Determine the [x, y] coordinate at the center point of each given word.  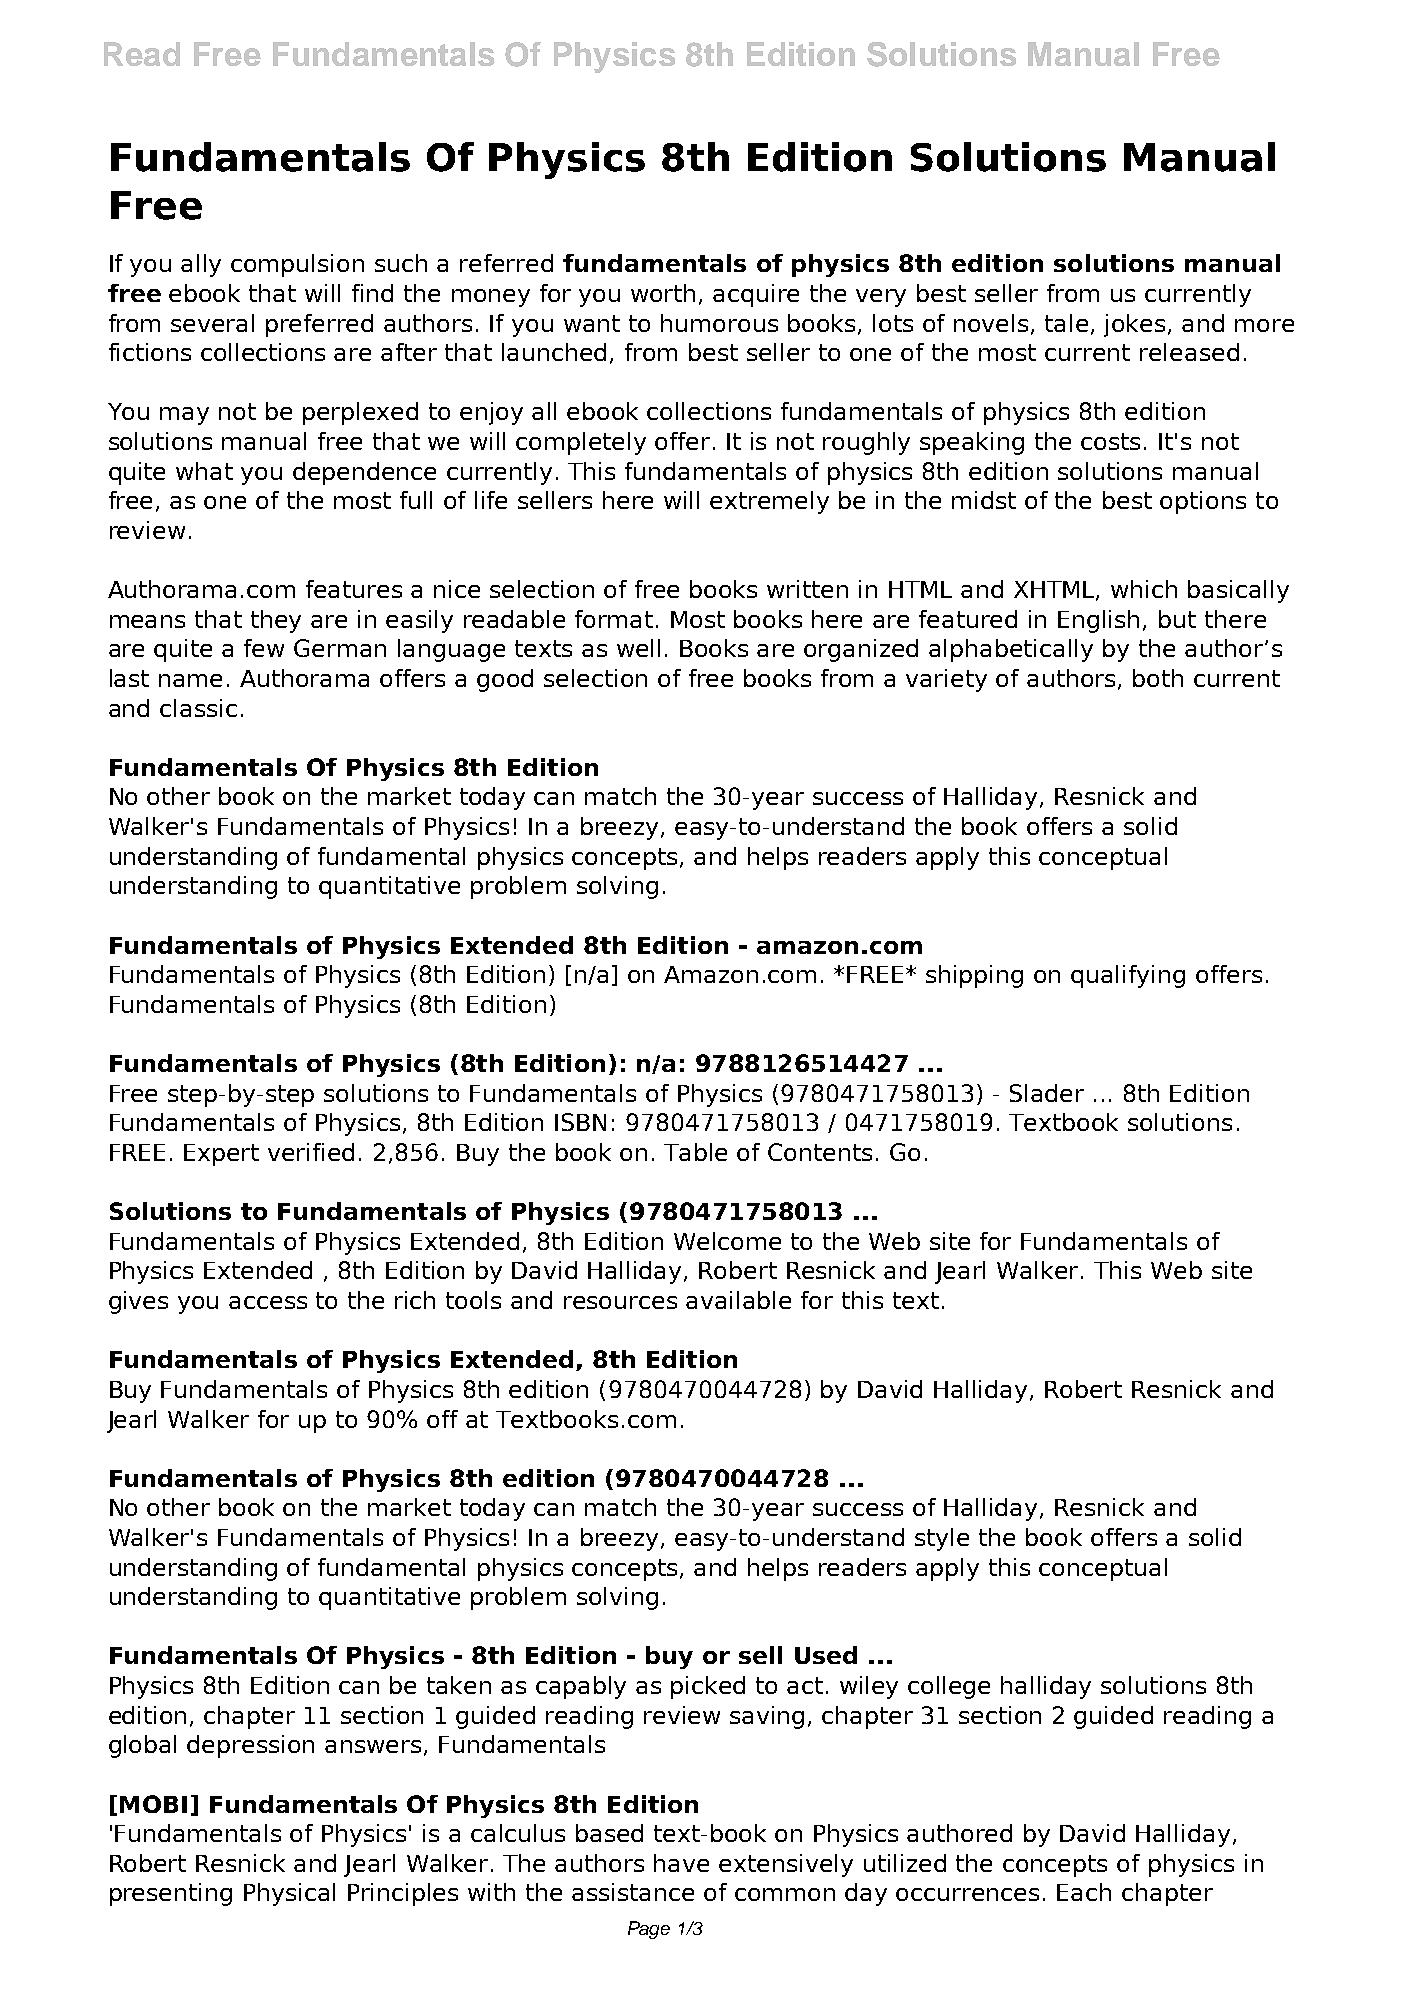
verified [311, 1152]
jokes [1134, 325]
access [268, 1302]
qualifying [1128, 976]
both [1158, 678]
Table [695, 1152]
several [212, 323]
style [942, 1539]
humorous [719, 323]
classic [198, 708]
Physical [289, 1894]
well [638, 648]
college [949, 1687]
